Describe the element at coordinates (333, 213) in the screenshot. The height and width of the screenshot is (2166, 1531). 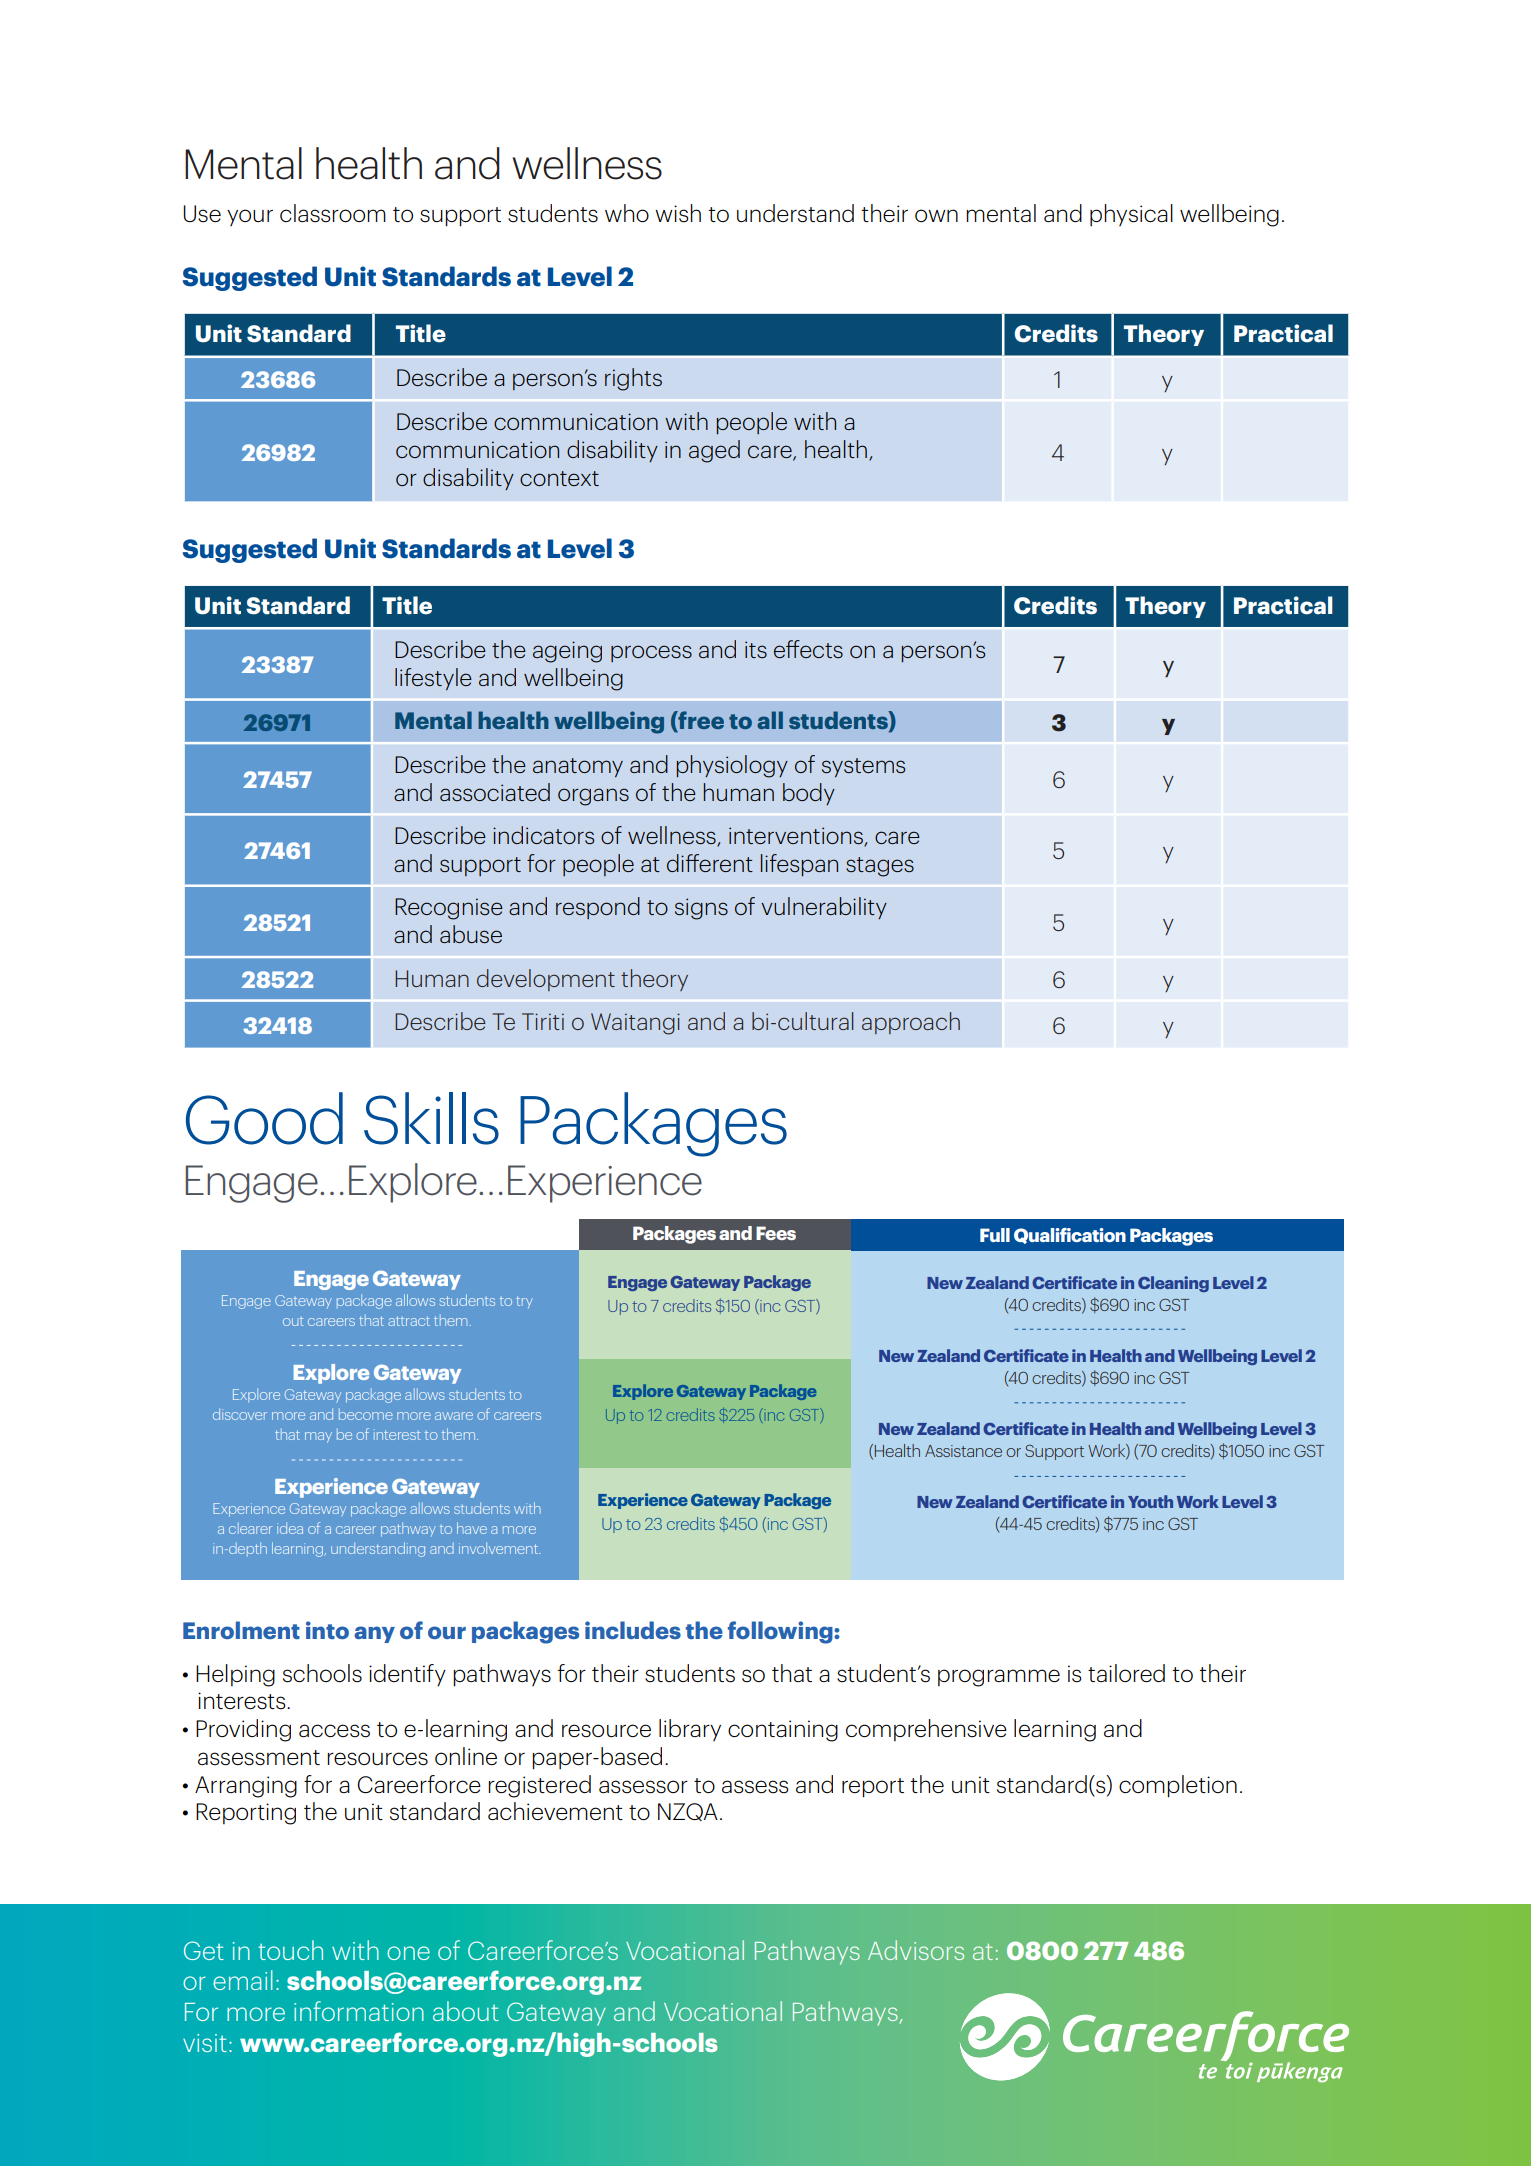
I see `classroom` at that location.
